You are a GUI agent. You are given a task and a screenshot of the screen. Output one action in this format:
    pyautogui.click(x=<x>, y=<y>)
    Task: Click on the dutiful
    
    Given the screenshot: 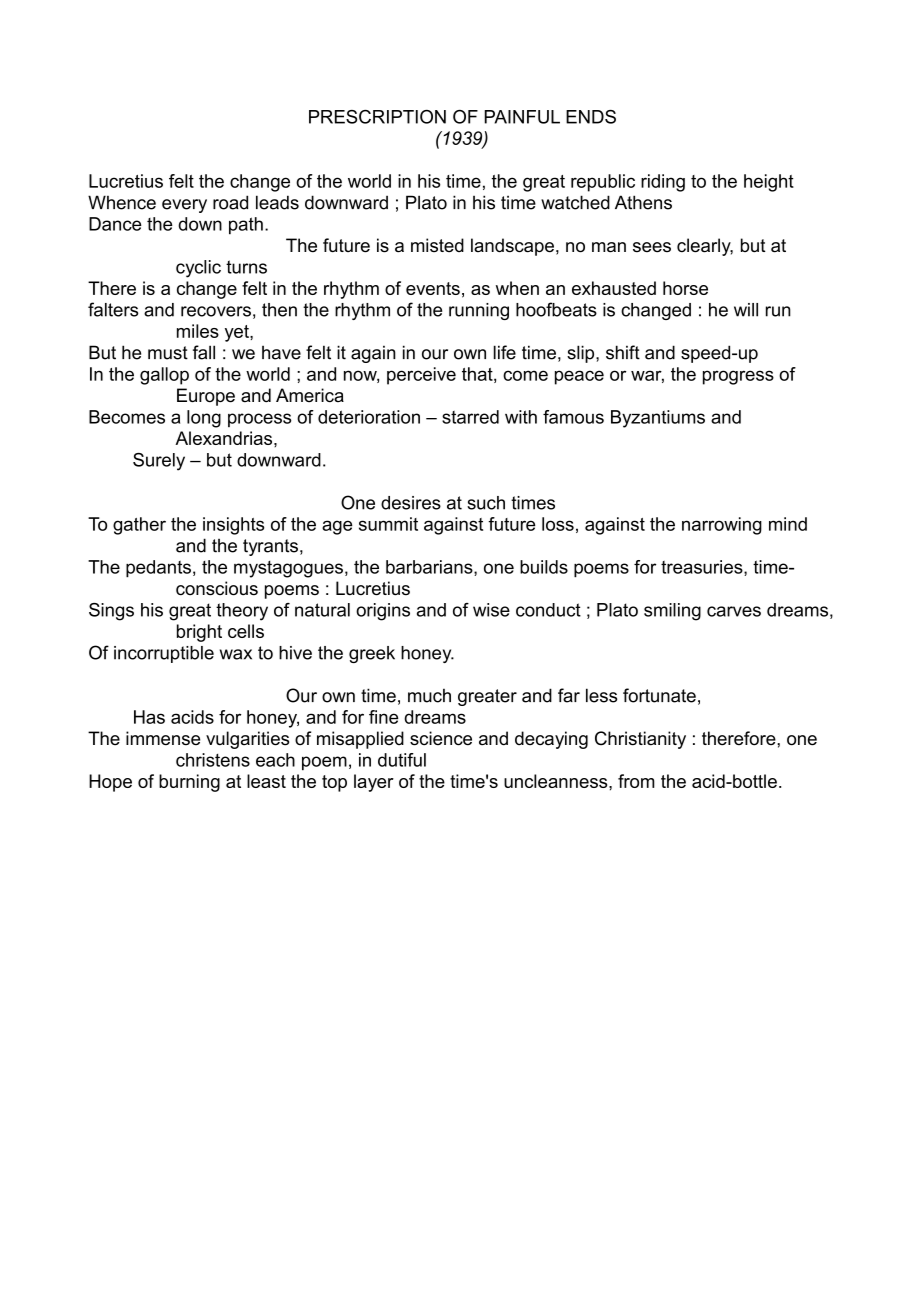 What is the action you would take?
    pyautogui.click(x=402, y=760)
